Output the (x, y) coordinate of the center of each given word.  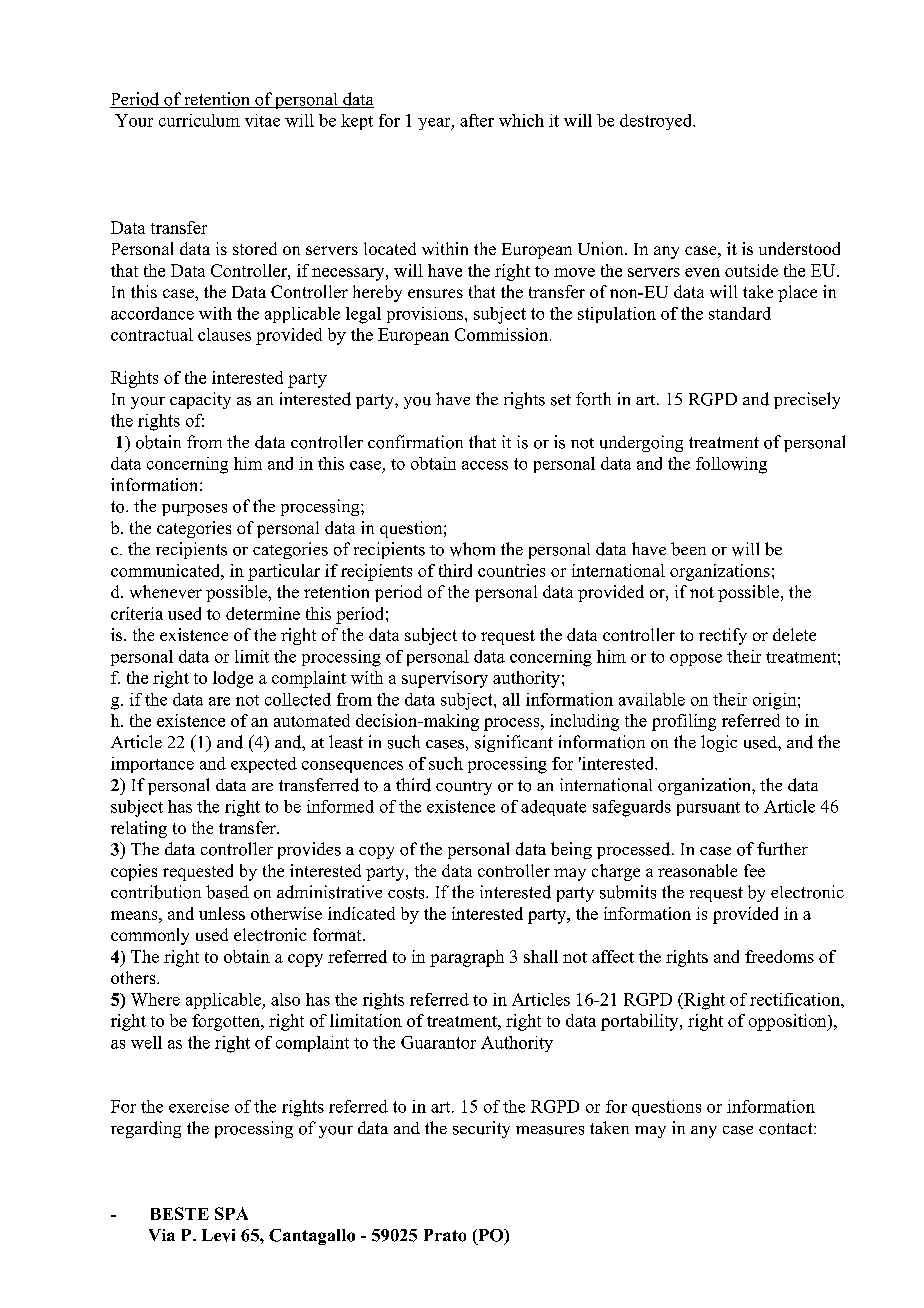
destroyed (657, 122)
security (481, 1129)
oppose (696, 660)
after (477, 120)
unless (222, 913)
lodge (233, 679)
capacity (200, 400)
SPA (231, 1213)
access (485, 465)
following (731, 465)
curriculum (199, 120)
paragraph (467, 958)
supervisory (445, 679)
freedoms (779, 956)
